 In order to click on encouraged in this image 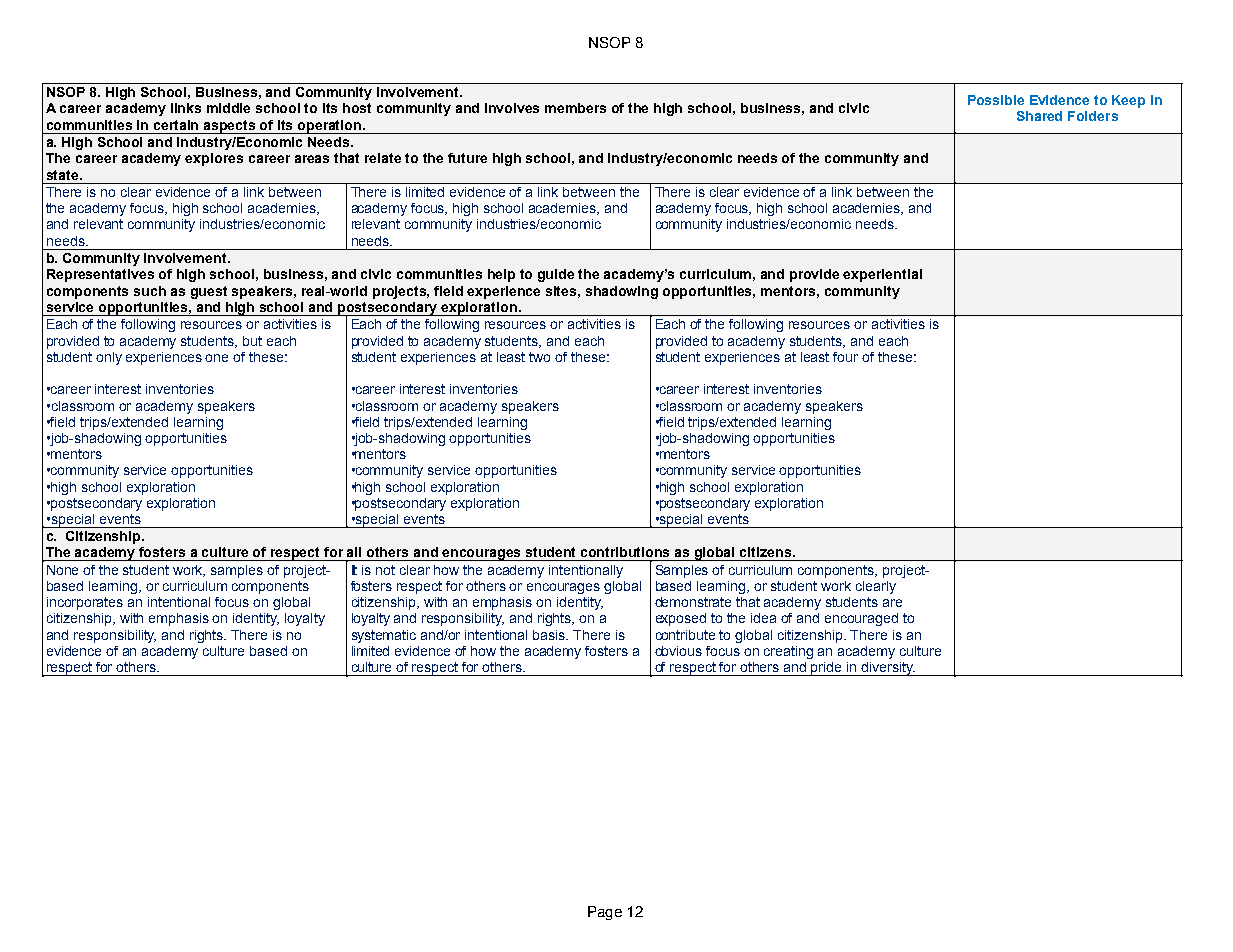, I will do `click(861, 619)`.
